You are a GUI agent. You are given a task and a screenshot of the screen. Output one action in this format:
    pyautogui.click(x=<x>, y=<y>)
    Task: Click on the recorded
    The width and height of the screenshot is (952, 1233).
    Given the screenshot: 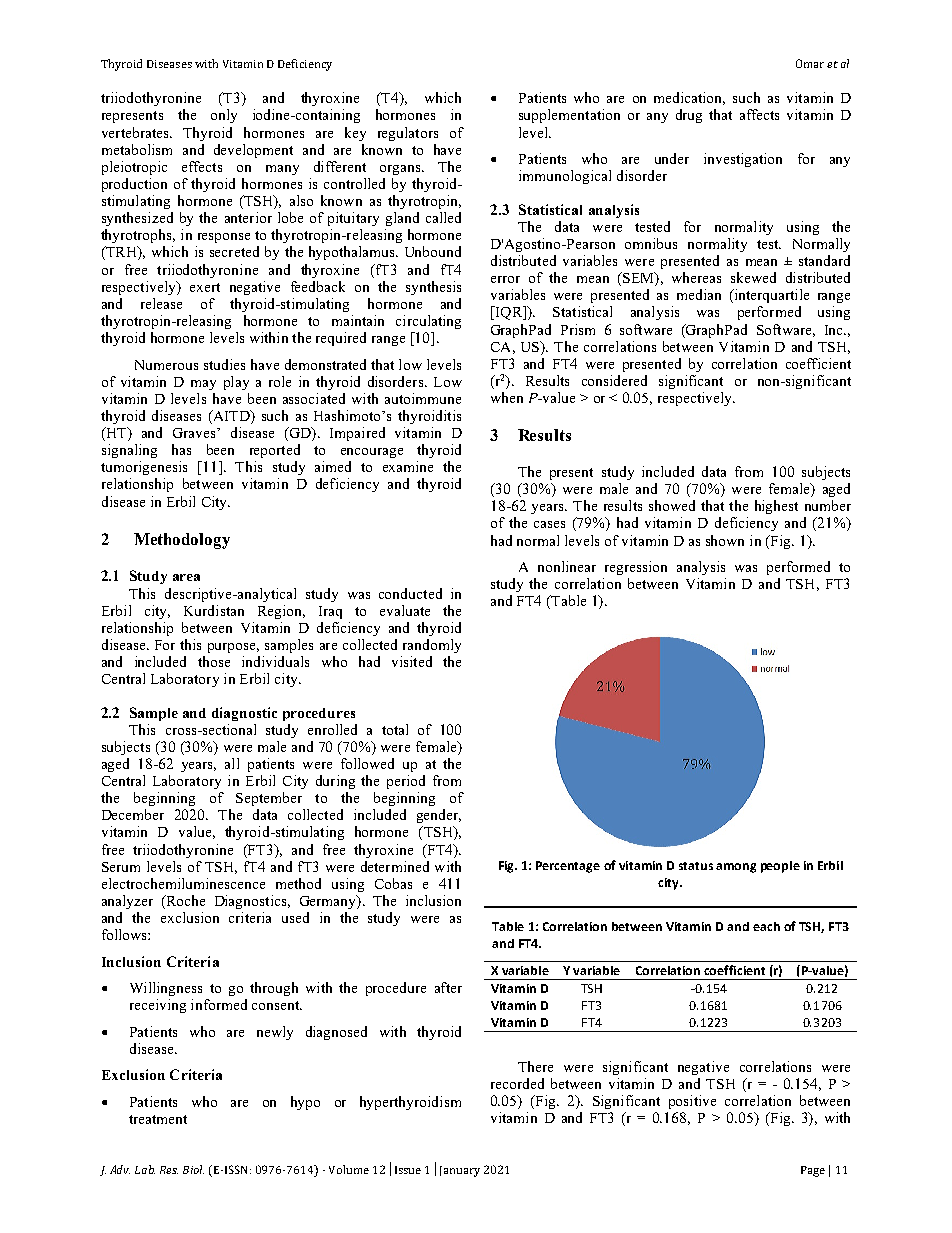 What is the action you would take?
    pyautogui.click(x=517, y=1083)
